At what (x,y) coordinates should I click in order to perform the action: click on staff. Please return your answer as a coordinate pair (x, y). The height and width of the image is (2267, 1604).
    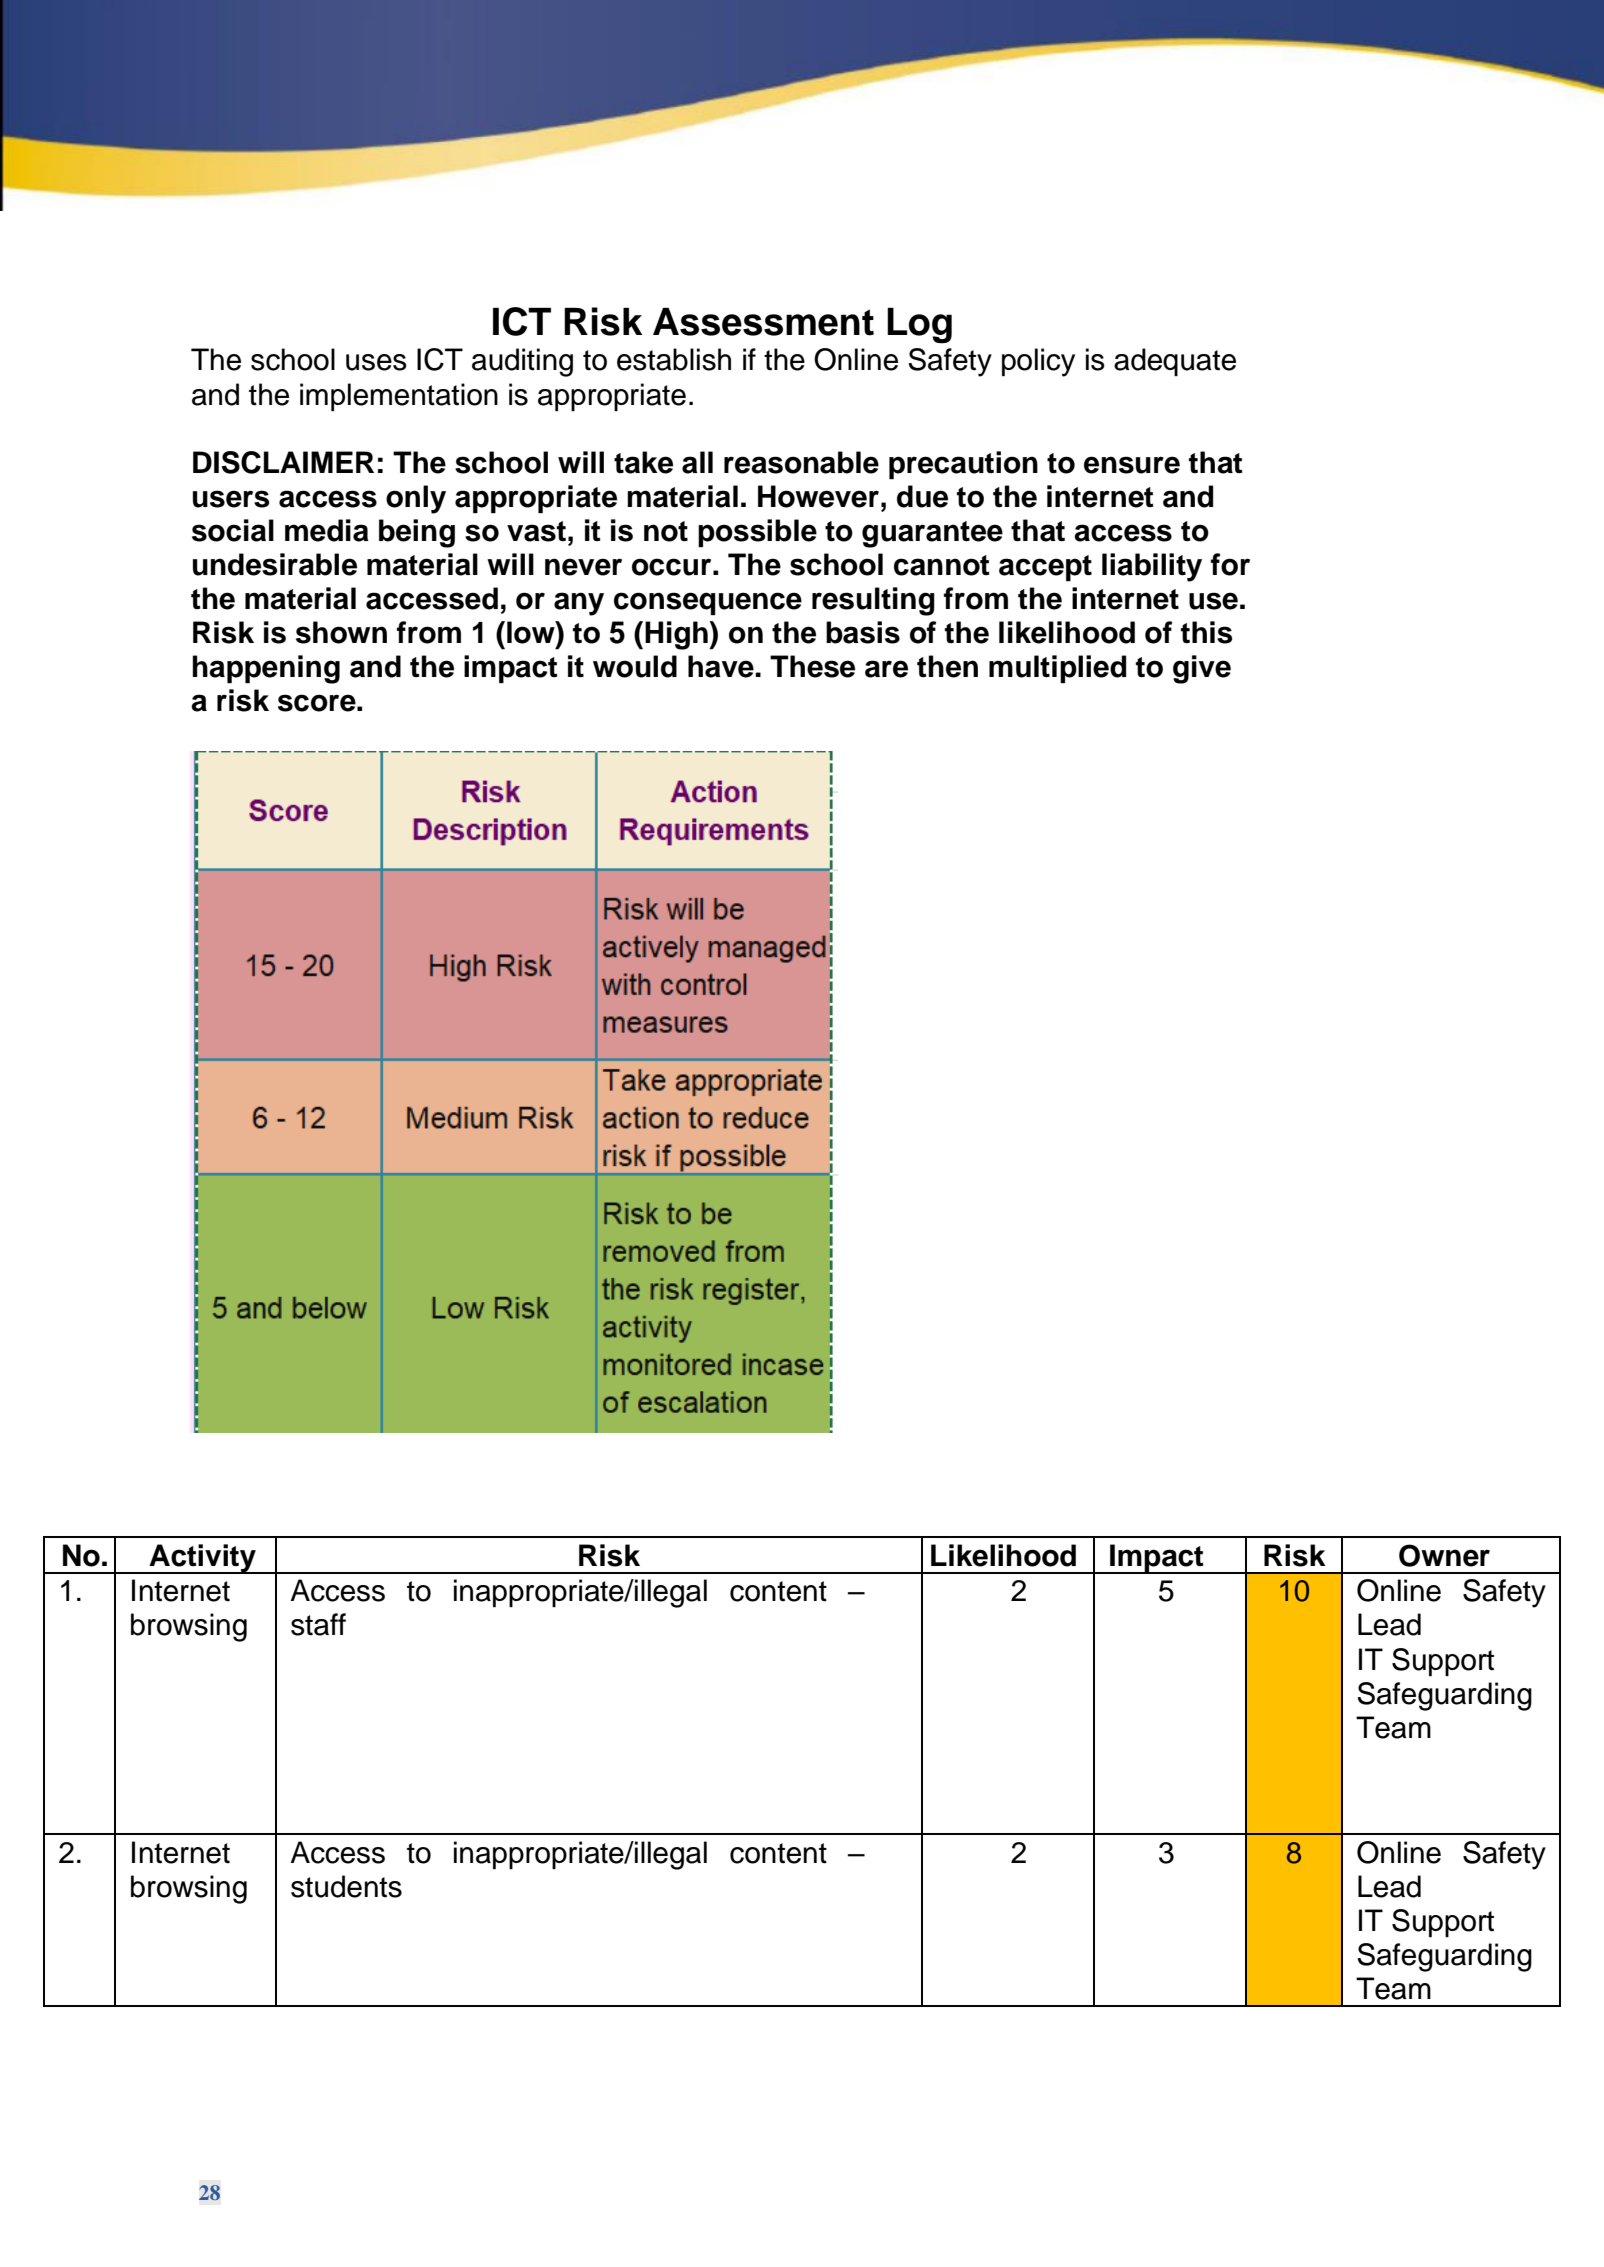
    Looking at the image, I should click on (318, 1624).
